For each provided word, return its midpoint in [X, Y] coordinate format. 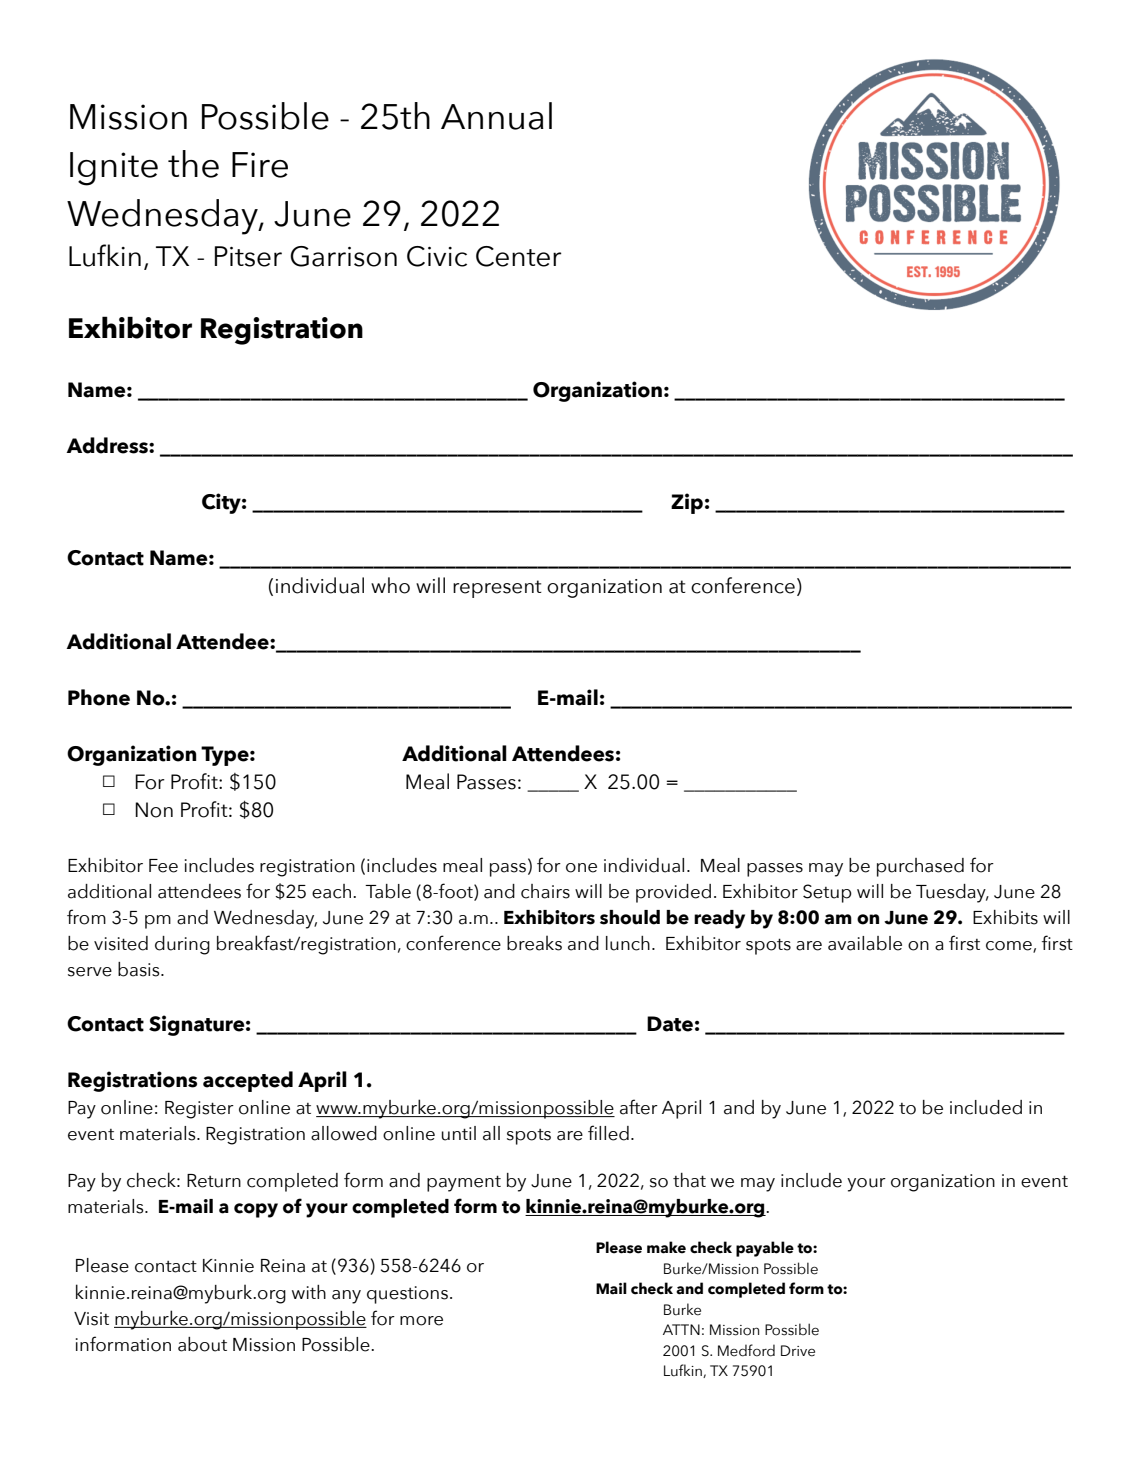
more [421, 1321]
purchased [920, 867]
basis [140, 969]
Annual [496, 116]
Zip [687, 503]
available [865, 943]
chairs [545, 891]
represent [497, 589]
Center [519, 256]
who [390, 585]
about [202, 1344]
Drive [798, 1351]
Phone [99, 697]
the [193, 164]
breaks [534, 943]
